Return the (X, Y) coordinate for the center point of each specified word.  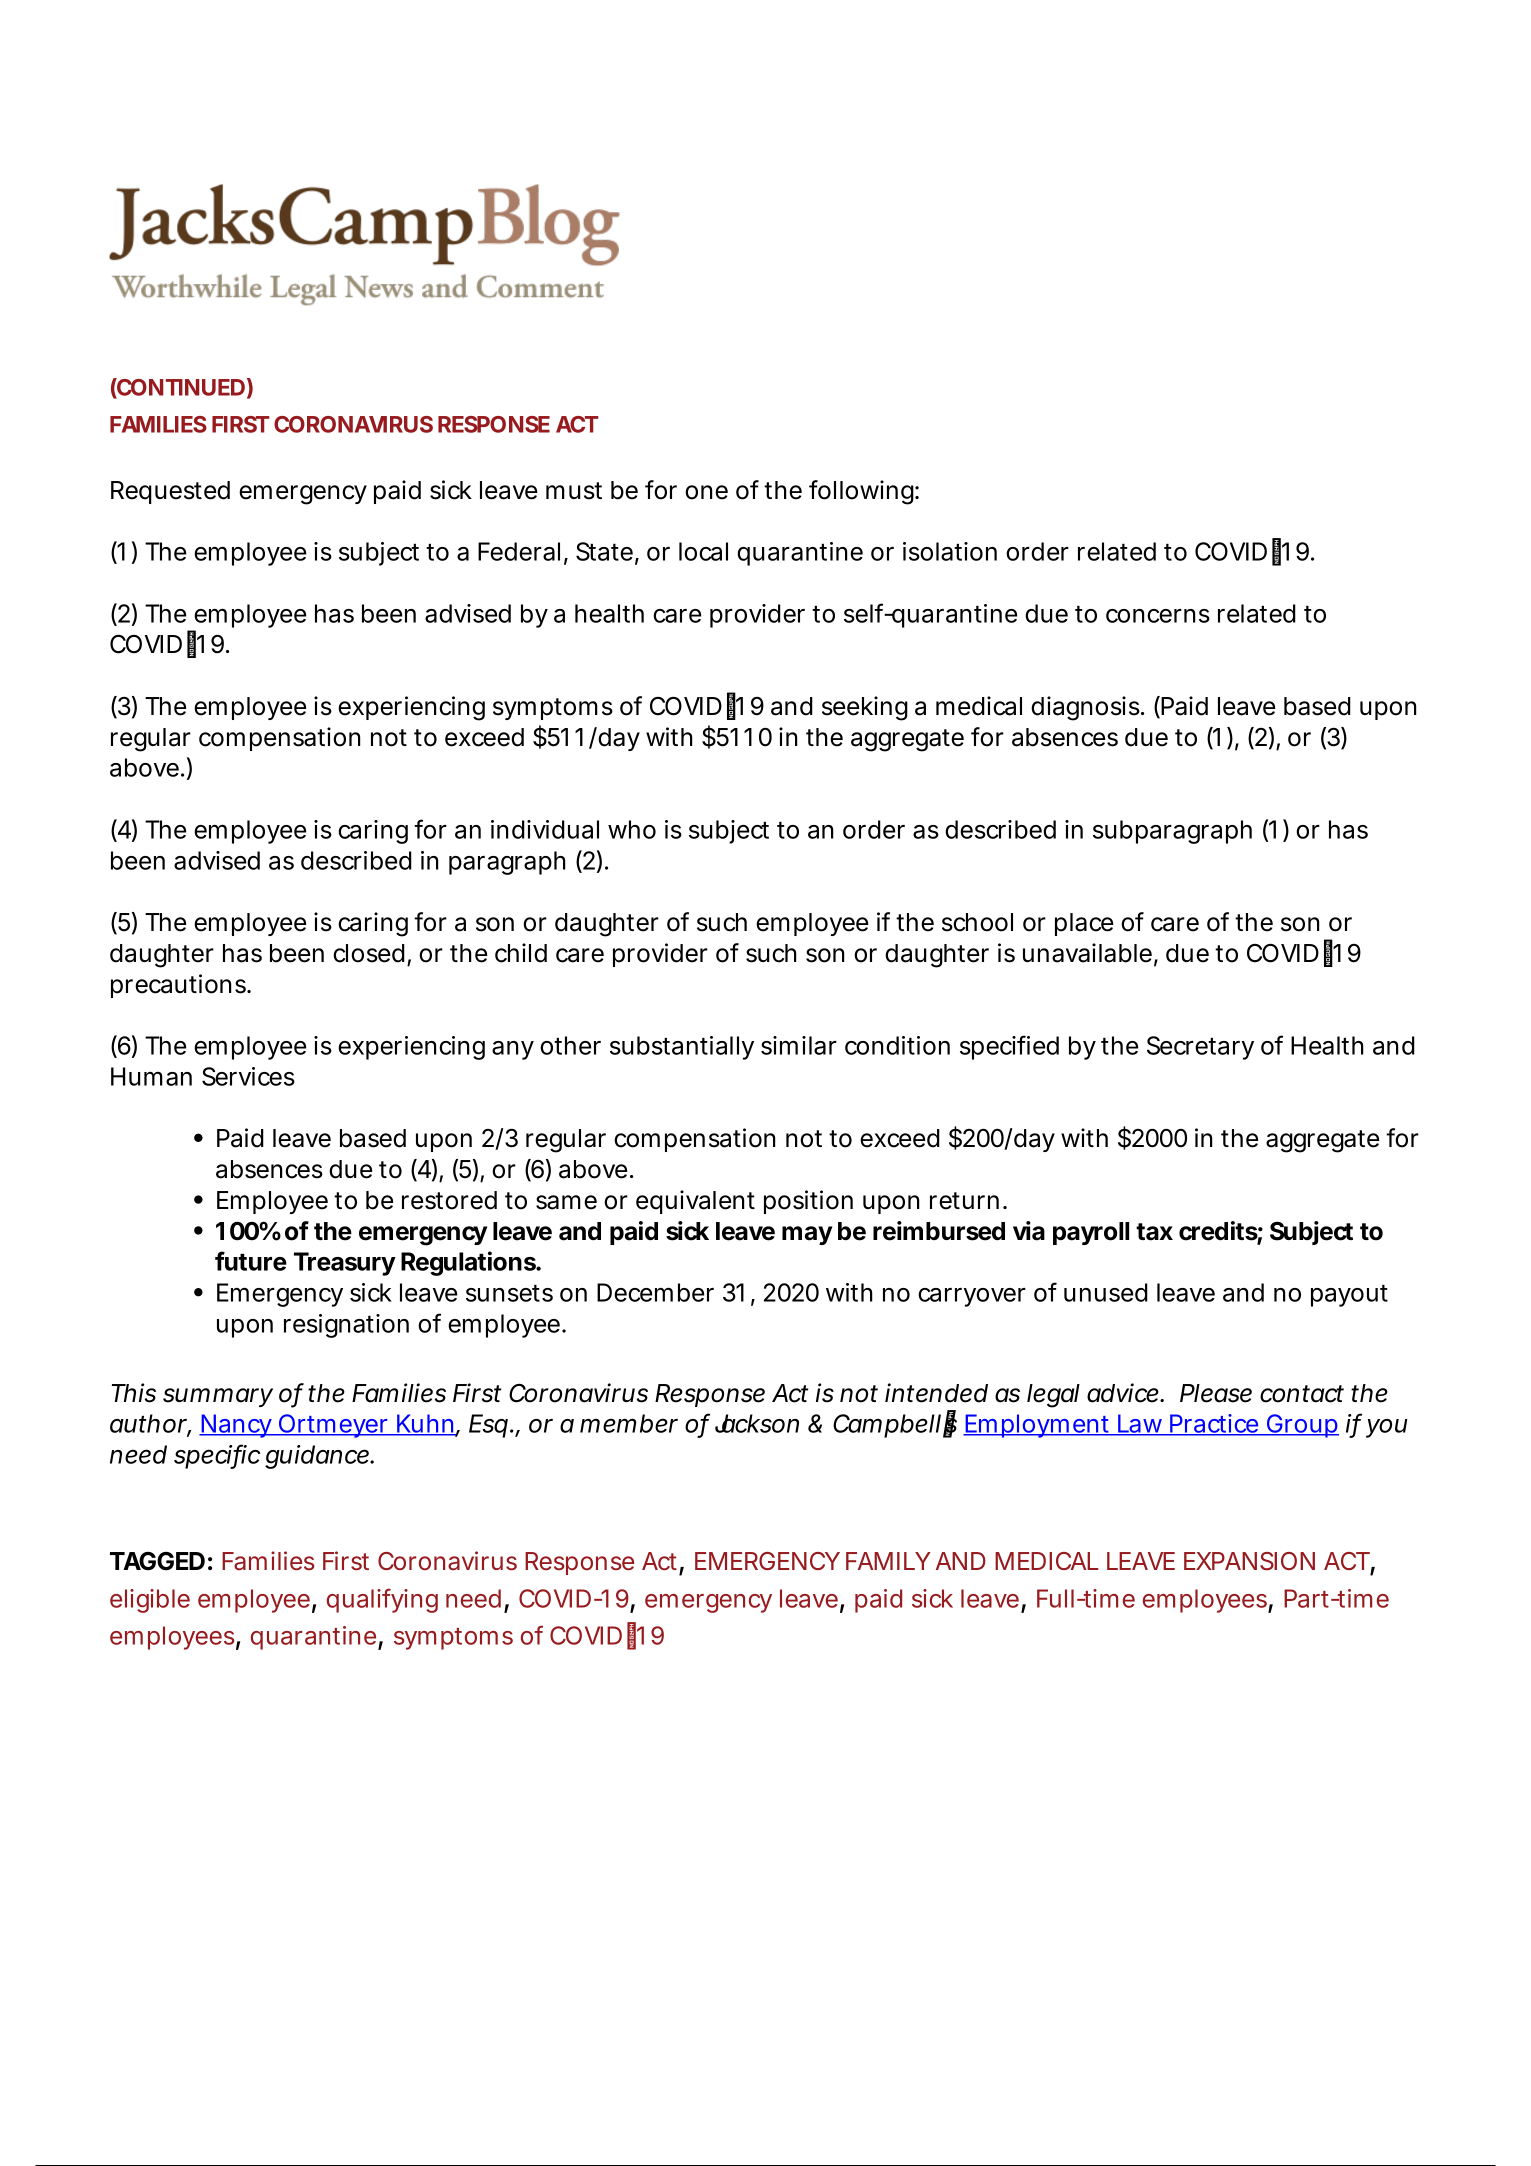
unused (1106, 1292)
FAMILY (888, 1561)
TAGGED (157, 1561)
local (703, 551)
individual (545, 829)
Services (248, 1076)
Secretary (1200, 1048)
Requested (170, 492)
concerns (1158, 616)
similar (799, 1045)
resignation (346, 1326)
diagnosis (1086, 708)
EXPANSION (1249, 1561)
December (655, 1292)
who (632, 829)
